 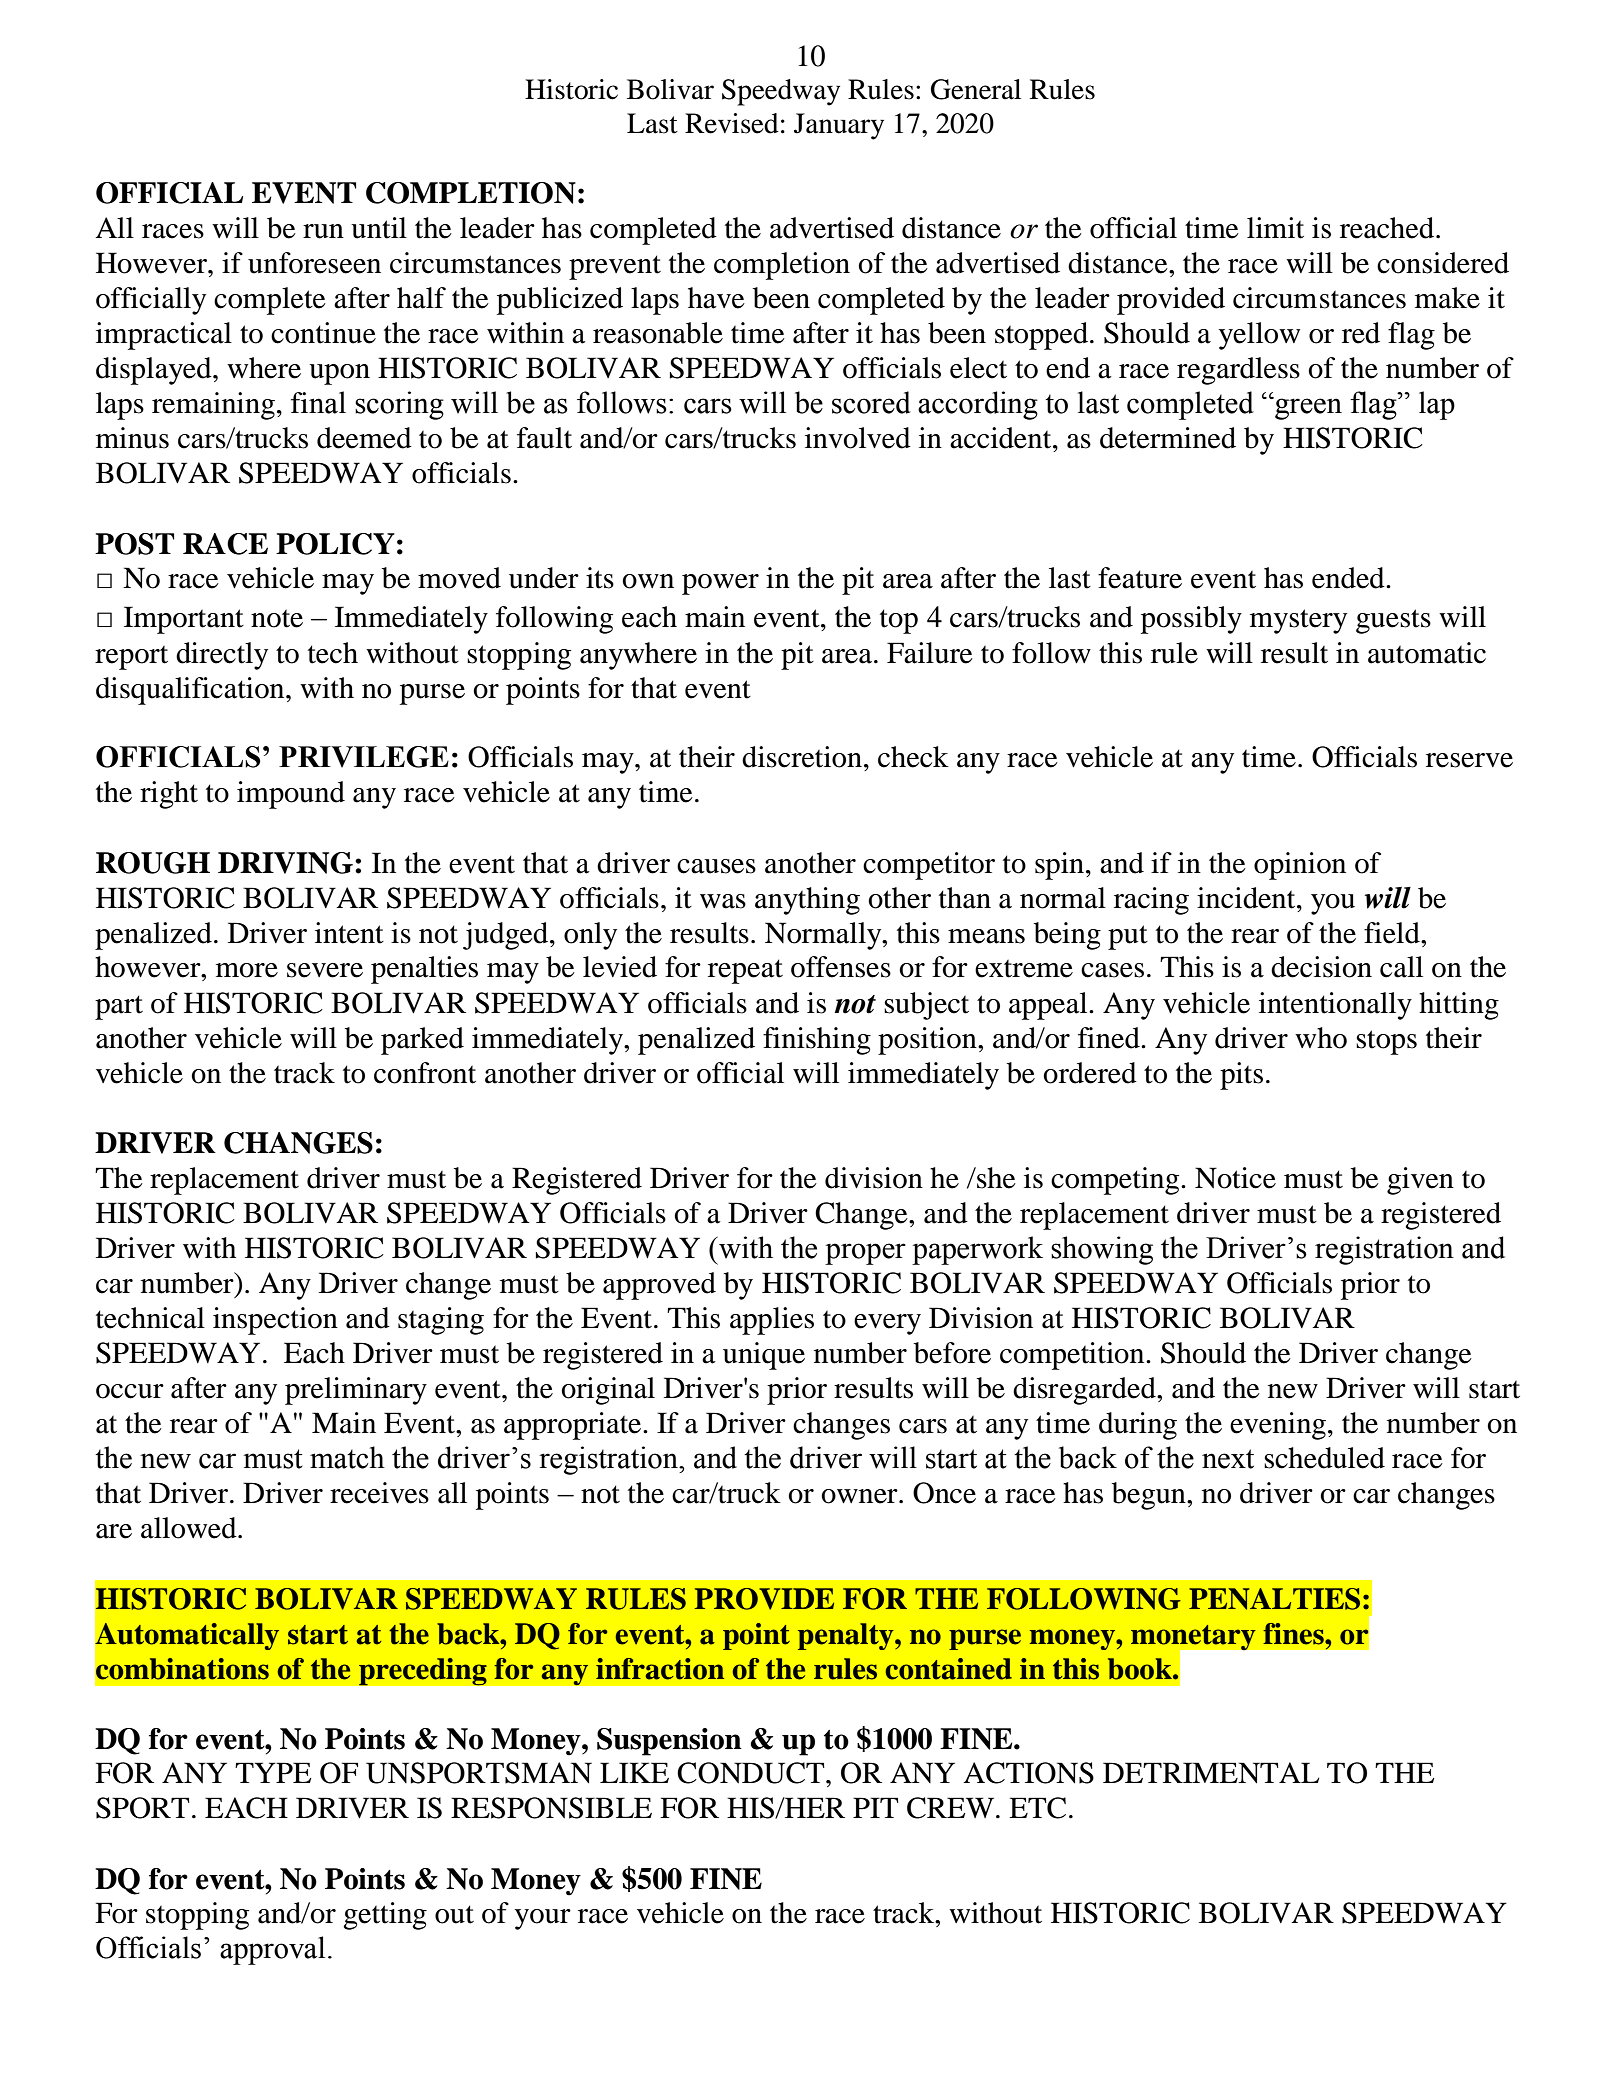 I want to click on PRIVILEGE, so click(x=364, y=757).
